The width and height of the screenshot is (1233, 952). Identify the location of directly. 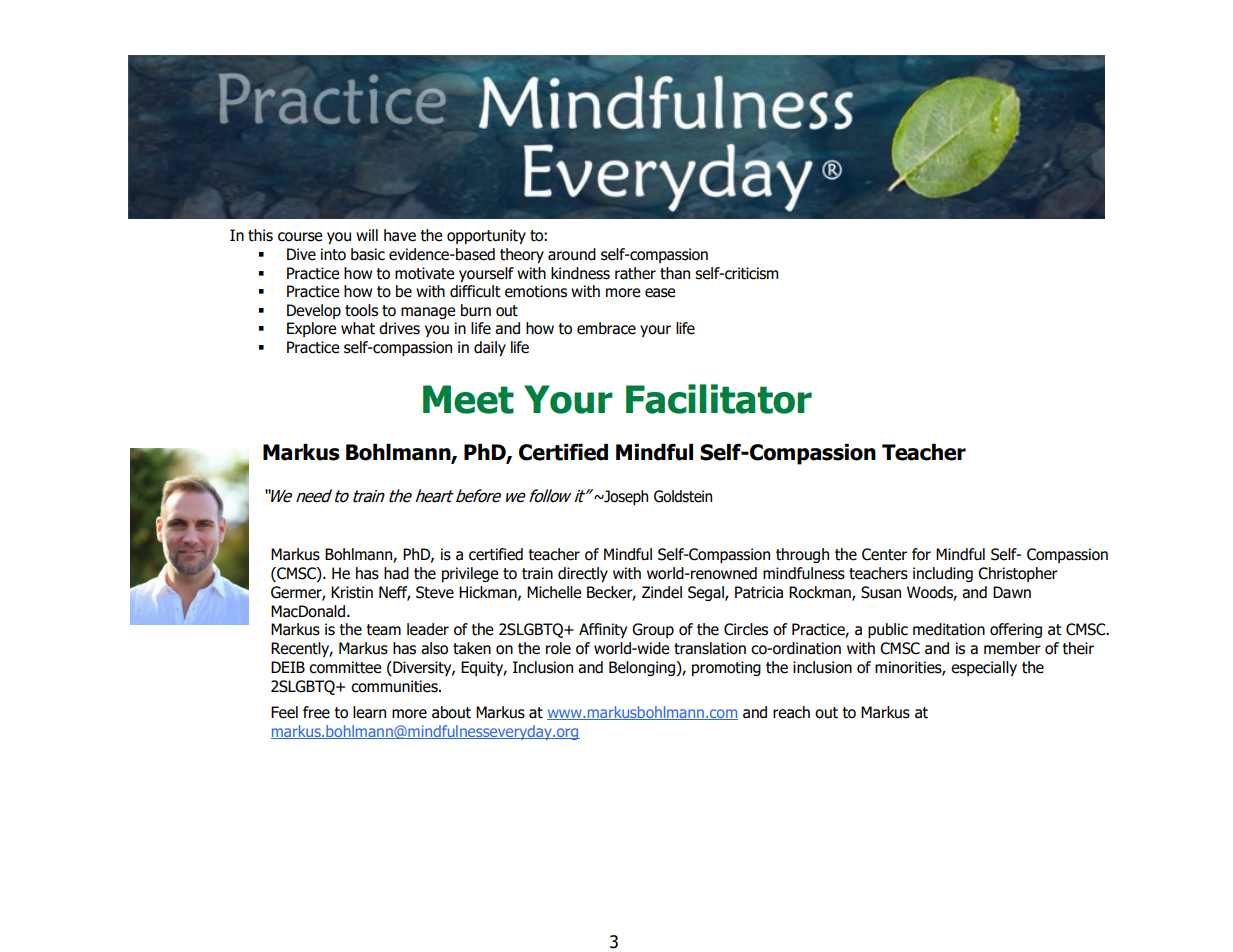
(583, 574).
